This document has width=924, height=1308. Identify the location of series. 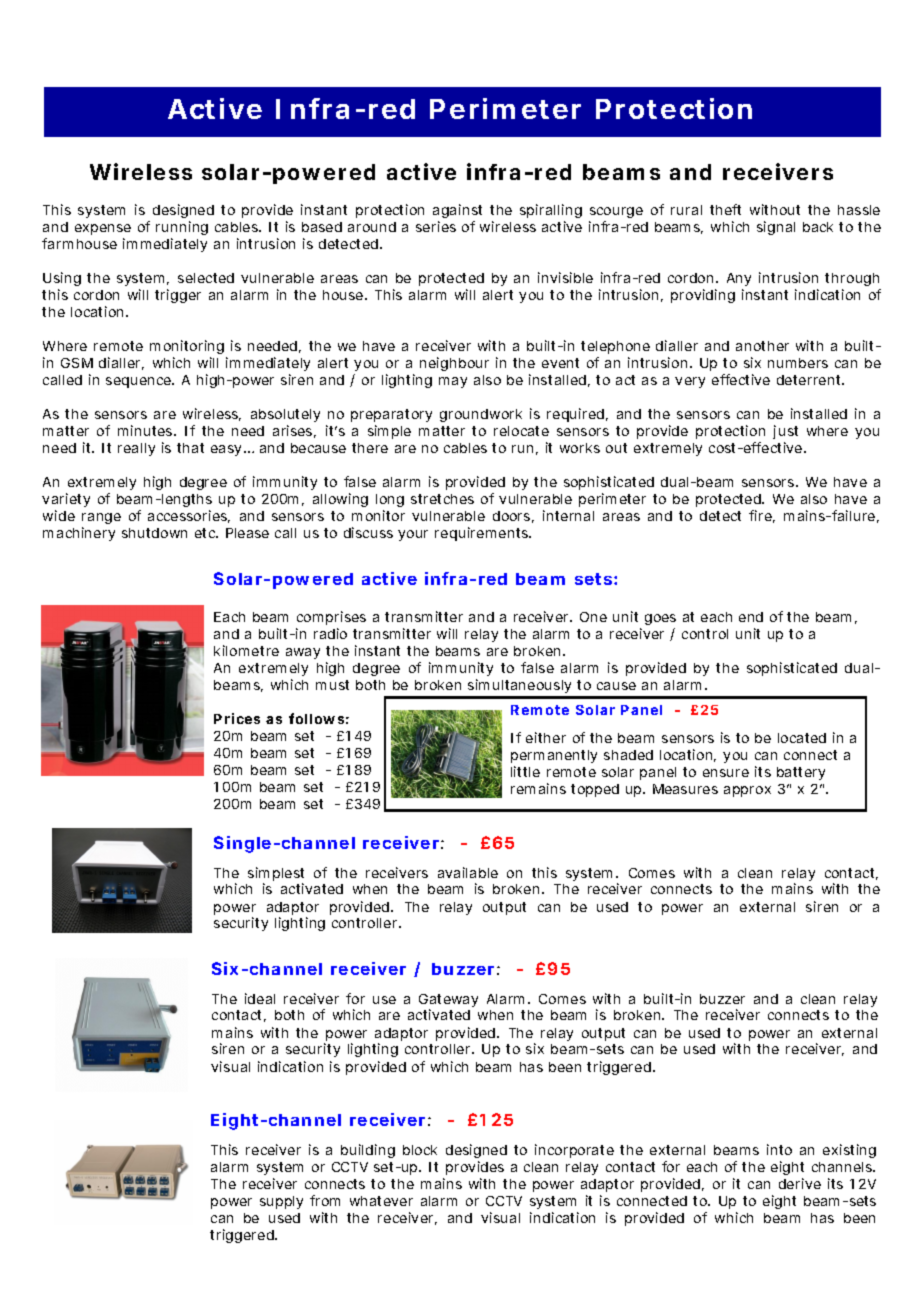
(436, 226).
